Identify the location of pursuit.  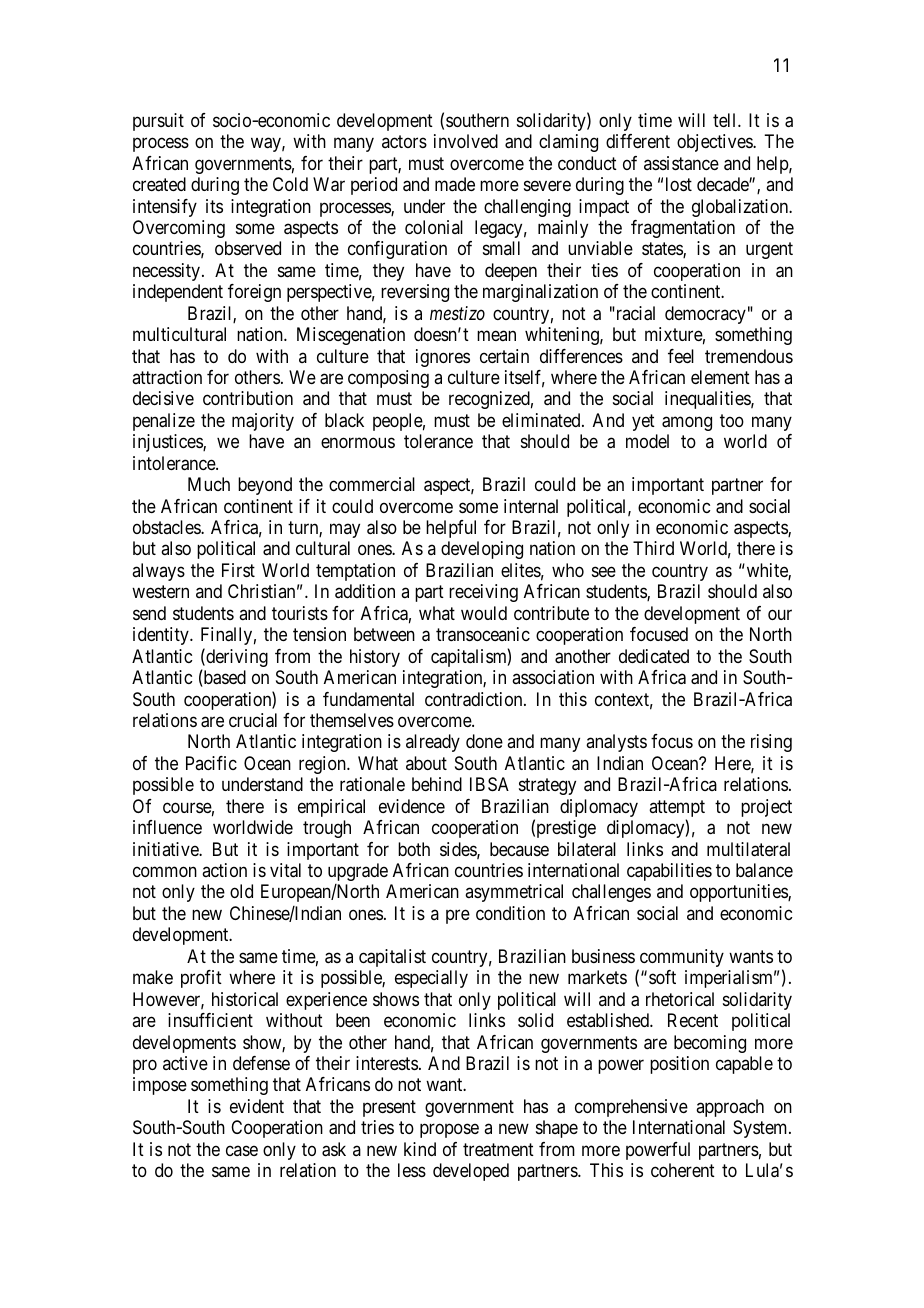
(158, 122).
